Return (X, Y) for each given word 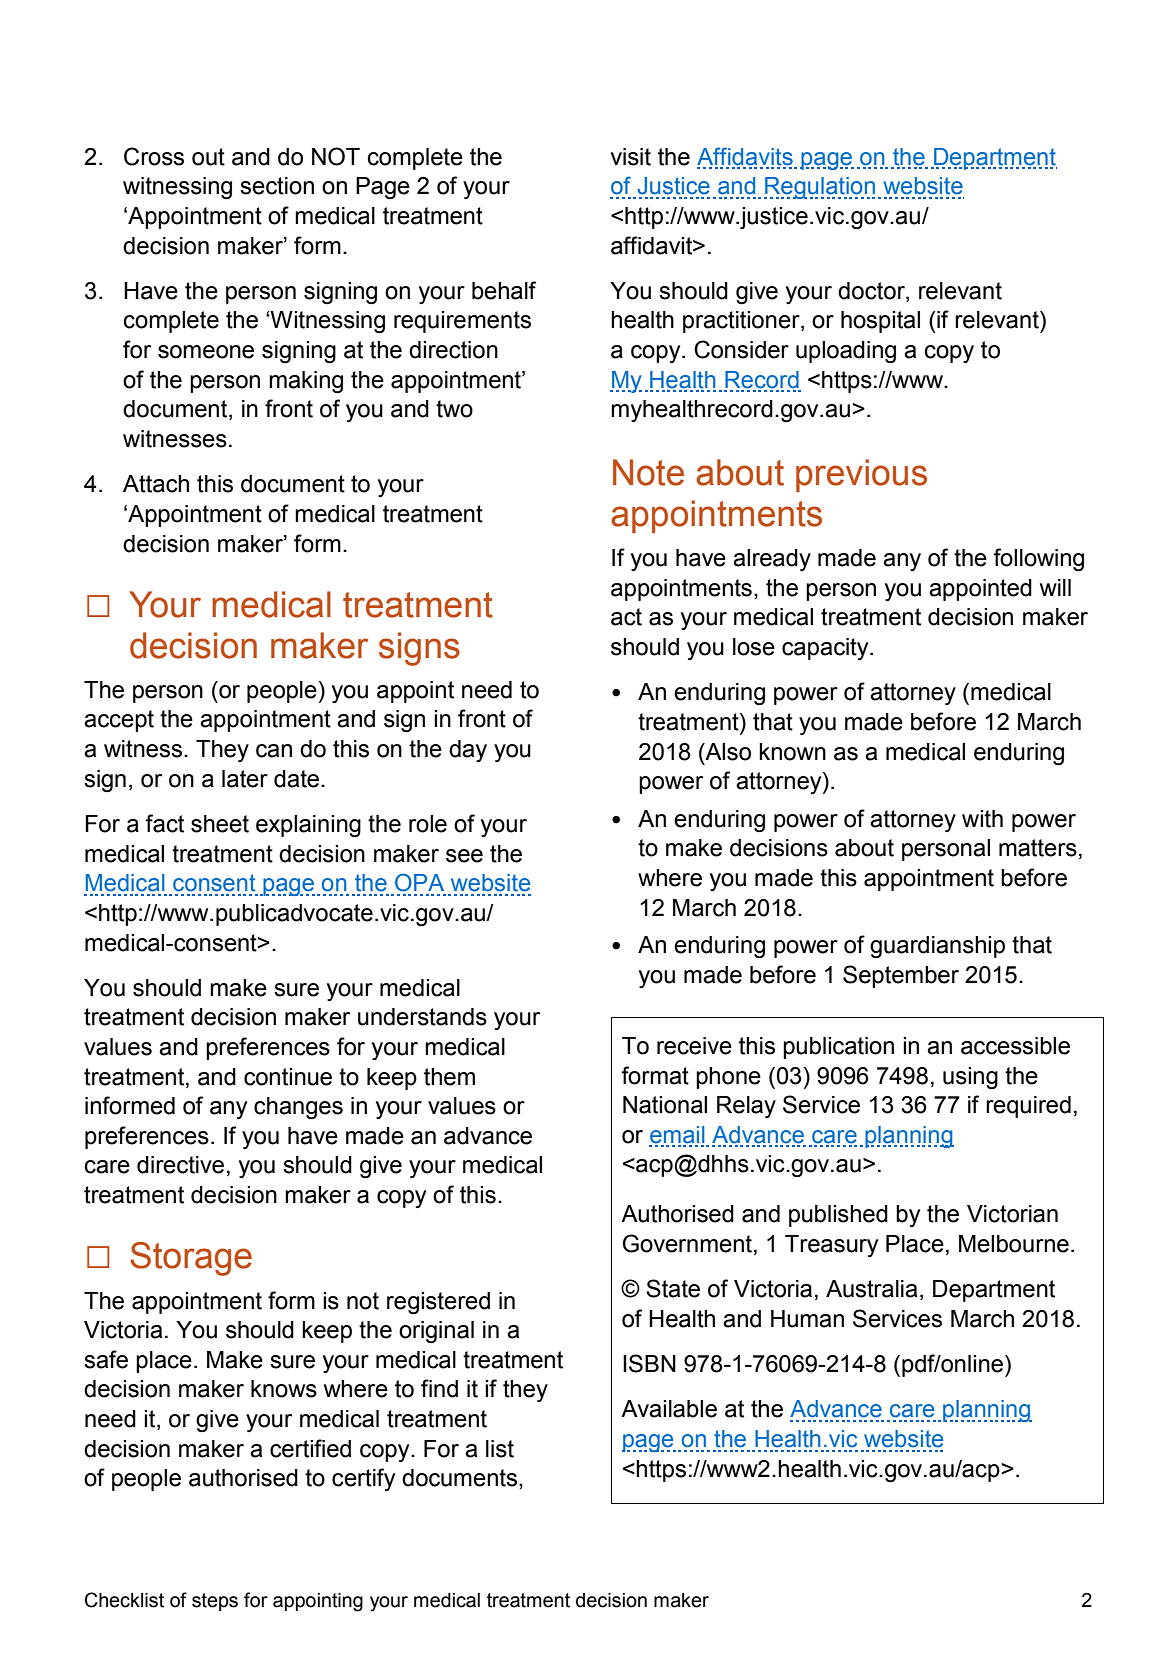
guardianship (937, 947)
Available (669, 1409)
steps (215, 1602)
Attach (156, 484)
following (1038, 560)
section (277, 186)
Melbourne (1014, 1244)
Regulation (819, 188)
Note (648, 472)
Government (687, 1243)
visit (630, 157)
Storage (191, 1259)
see (464, 856)
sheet (220, 824)
